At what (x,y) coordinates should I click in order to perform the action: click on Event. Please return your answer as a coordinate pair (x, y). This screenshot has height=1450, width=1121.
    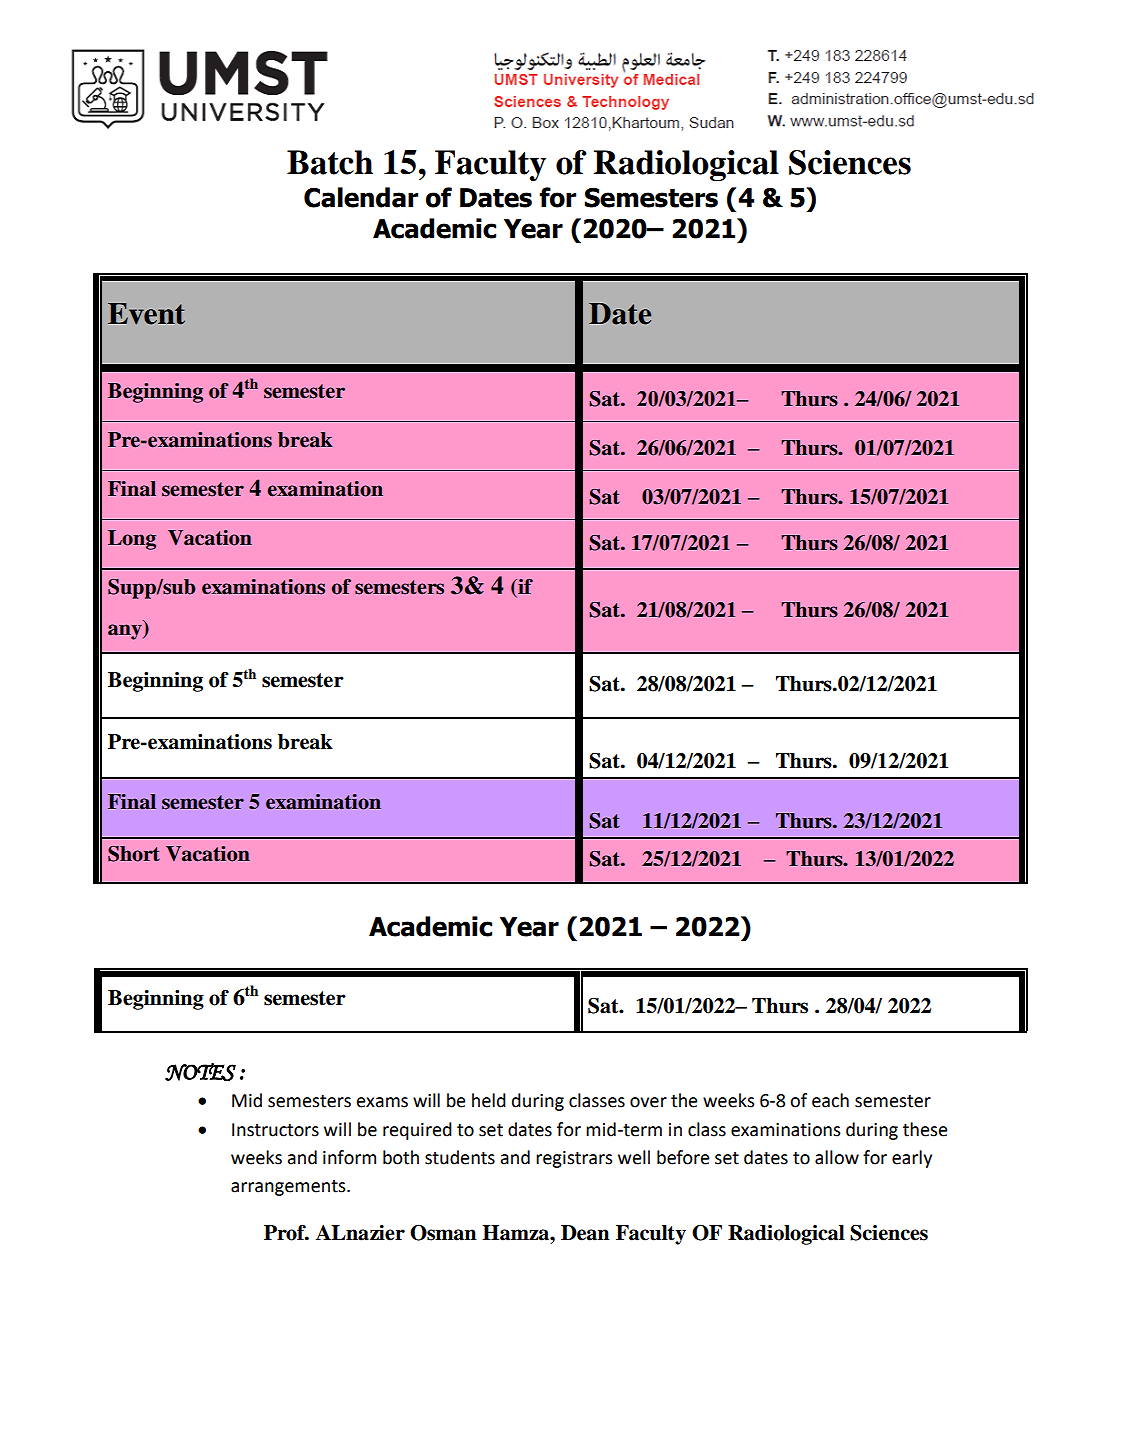
    Looking at the image, I should click on (146, 314).
